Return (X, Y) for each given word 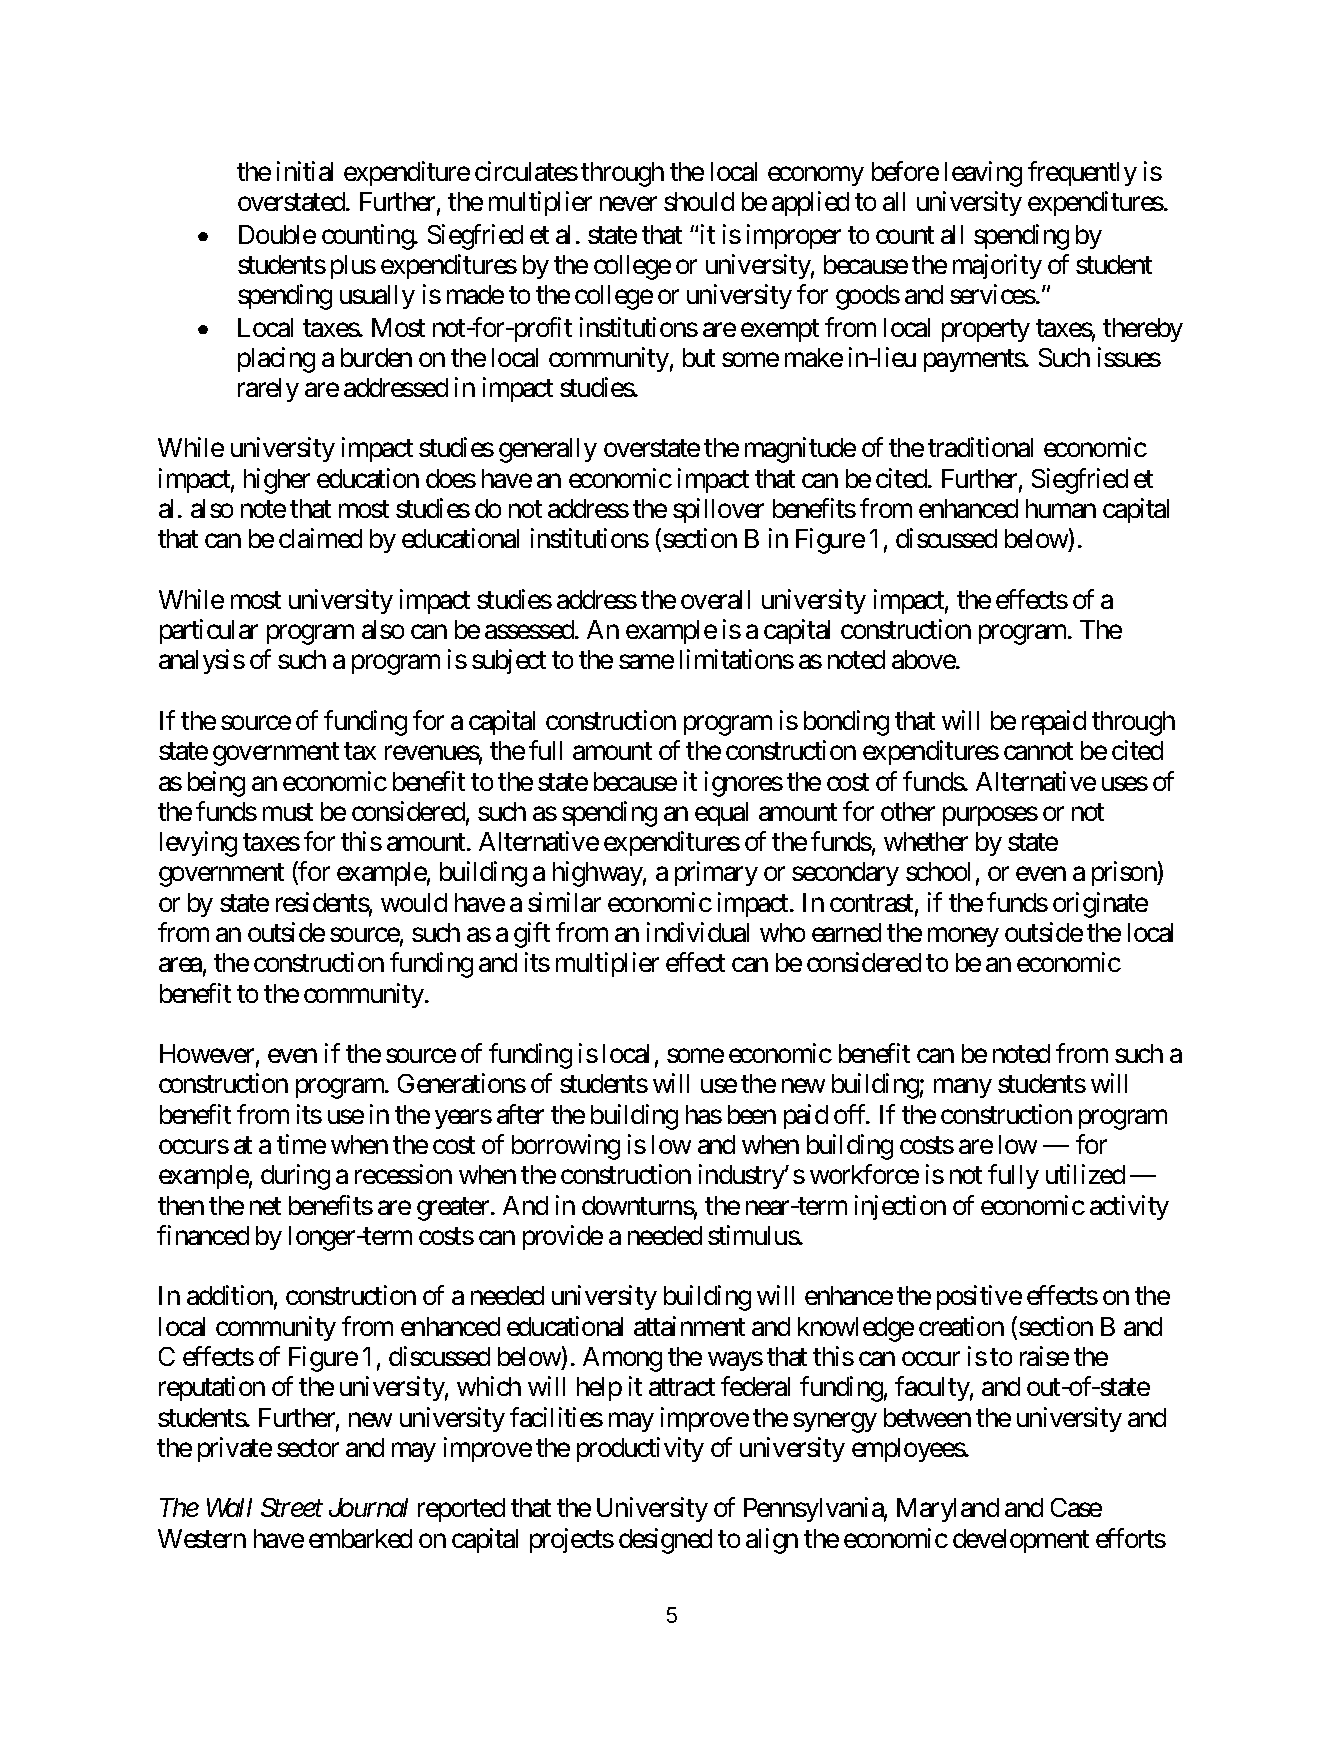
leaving (983, 174)
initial (305, 171)
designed (665, 1541)
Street (292, 1507)
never (628, 204)
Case (1076, 1507)
